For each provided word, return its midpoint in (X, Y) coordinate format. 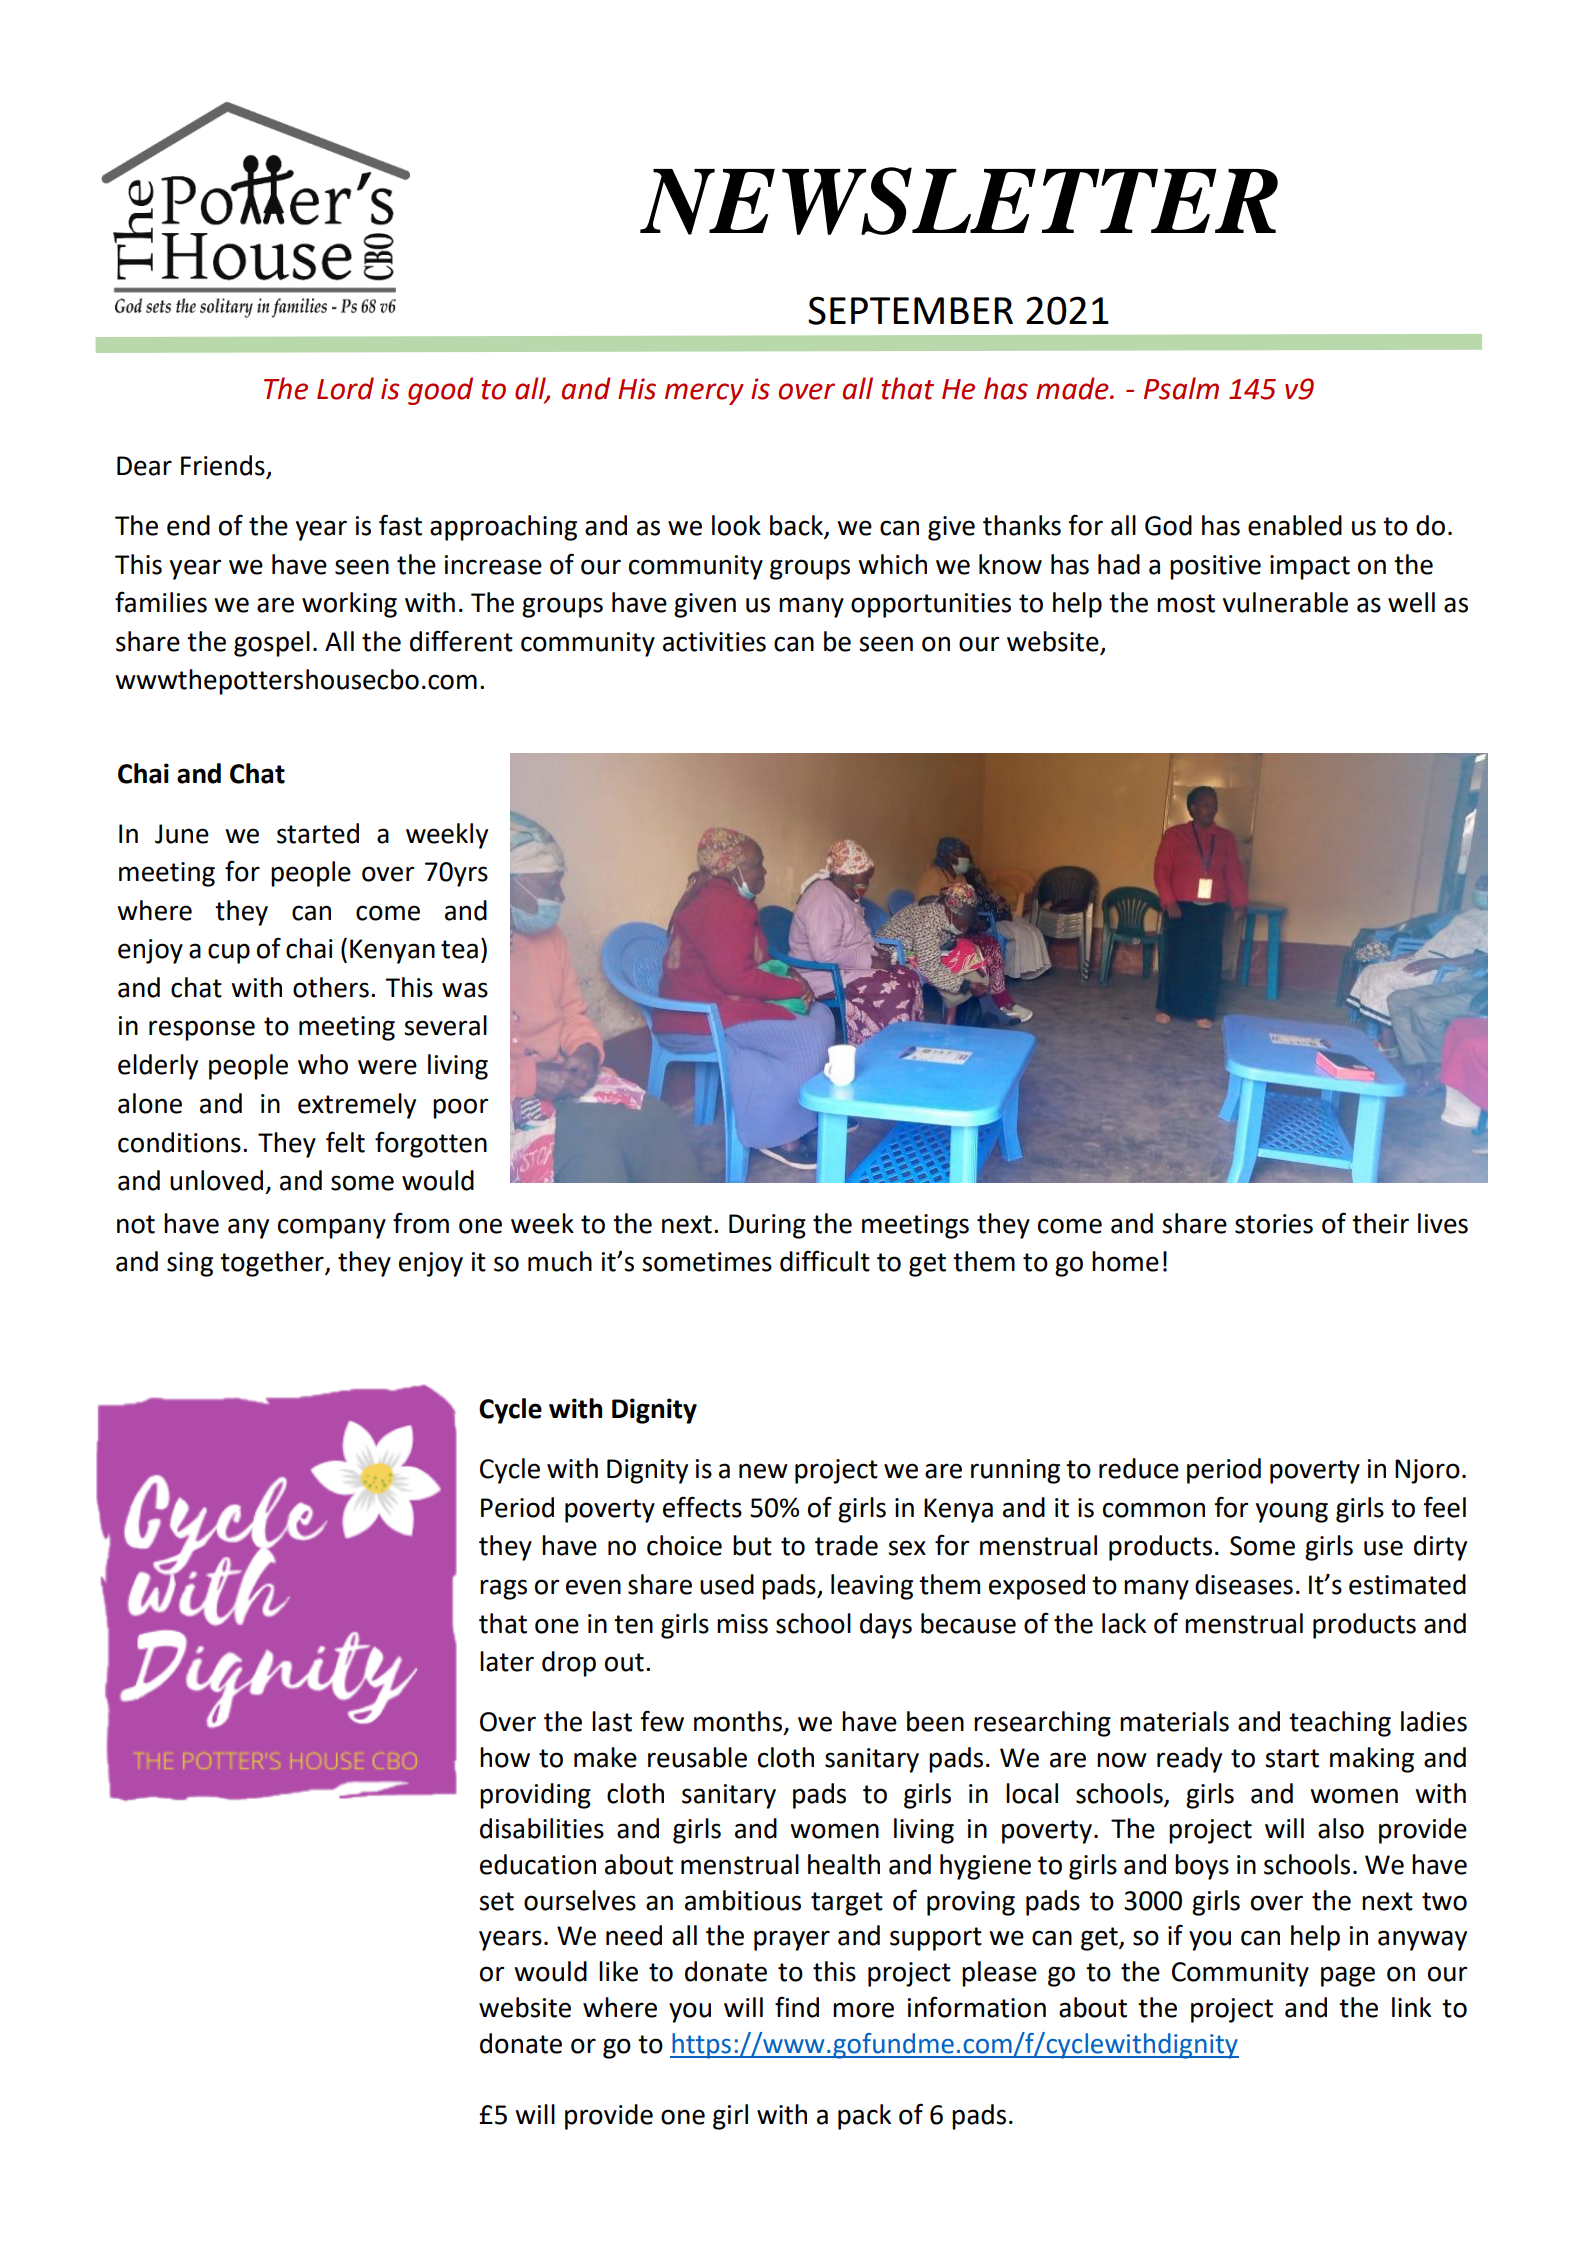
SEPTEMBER (910, 310)
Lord (345, 388)
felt (345, 1142)
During (767, 1226)
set (496, 1901)
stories (1274, 1224)
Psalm (1181, 388)
